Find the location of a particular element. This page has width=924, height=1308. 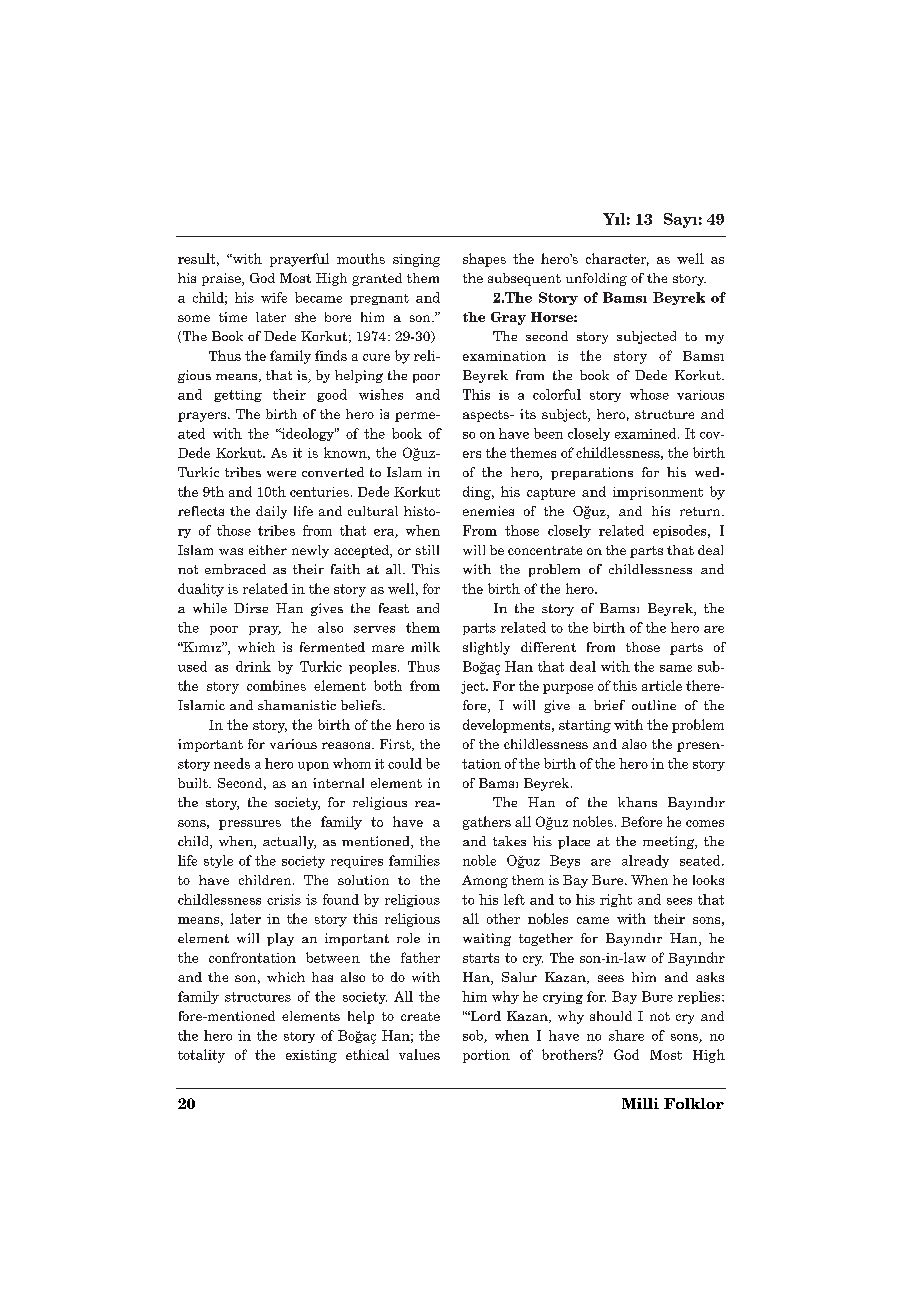

character is located at coordinates (617, 259).
